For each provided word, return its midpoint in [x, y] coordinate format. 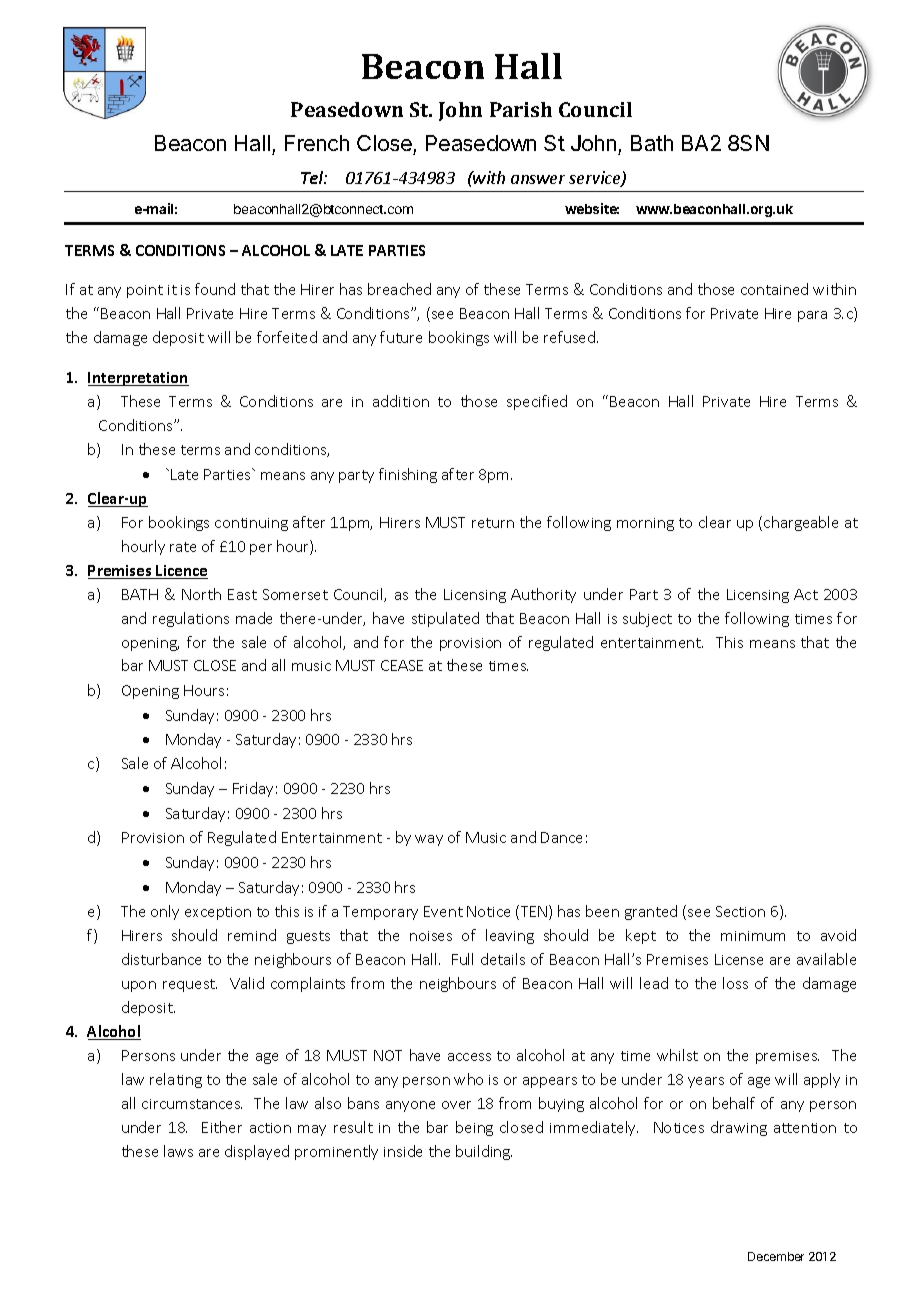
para [812, 316]
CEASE [402, 665]
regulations [191, 619]
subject [647, 619]
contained [774, 289]
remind [252, 935]
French [317, 143]
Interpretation [138, 379]
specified [537, 402]
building [484, 1152]
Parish [521, 109]
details [503, 959]
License [739, 959]
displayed [257, 1152]
